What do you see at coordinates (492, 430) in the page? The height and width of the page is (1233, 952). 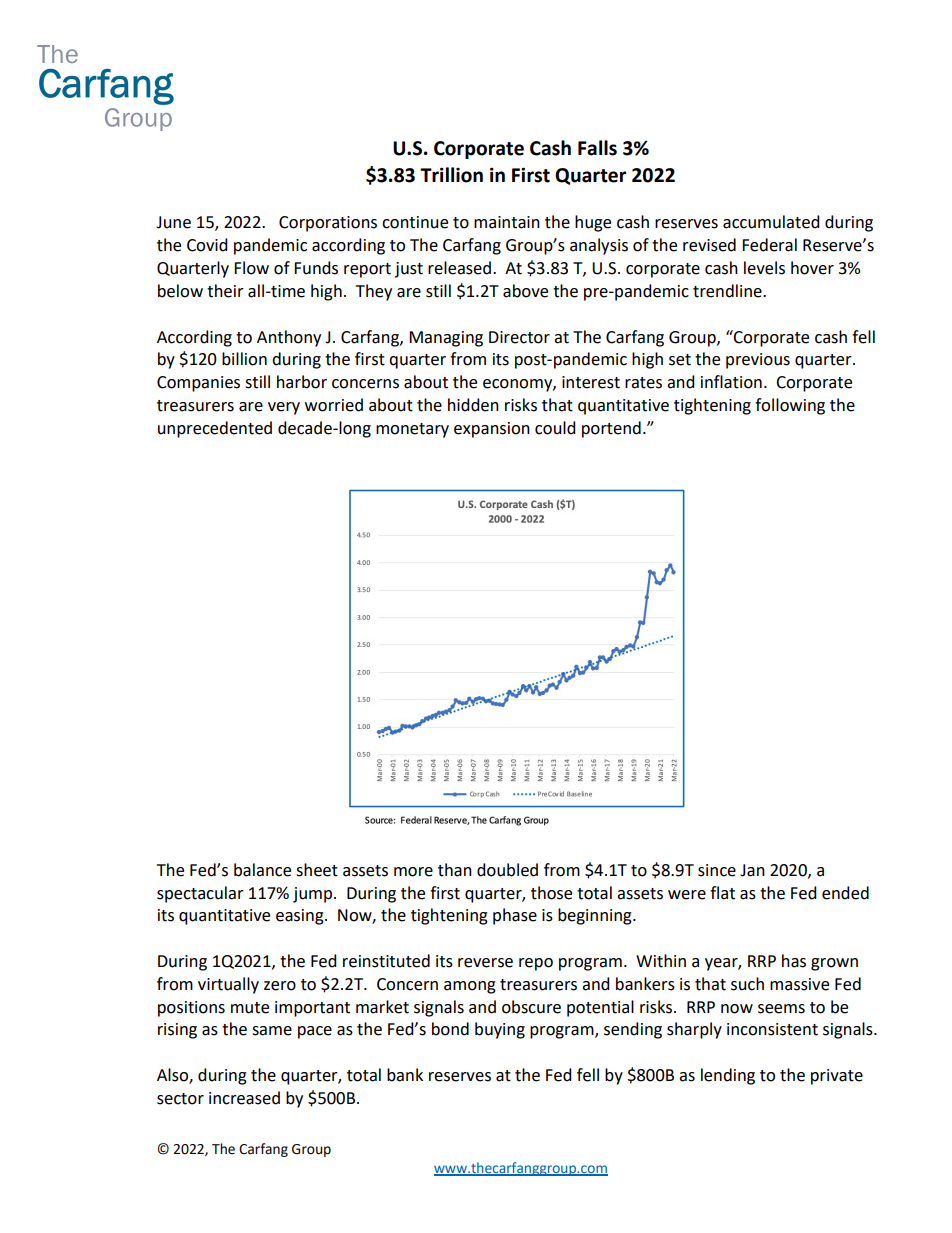 I see `expansion` at bounding box center [492, 430].
